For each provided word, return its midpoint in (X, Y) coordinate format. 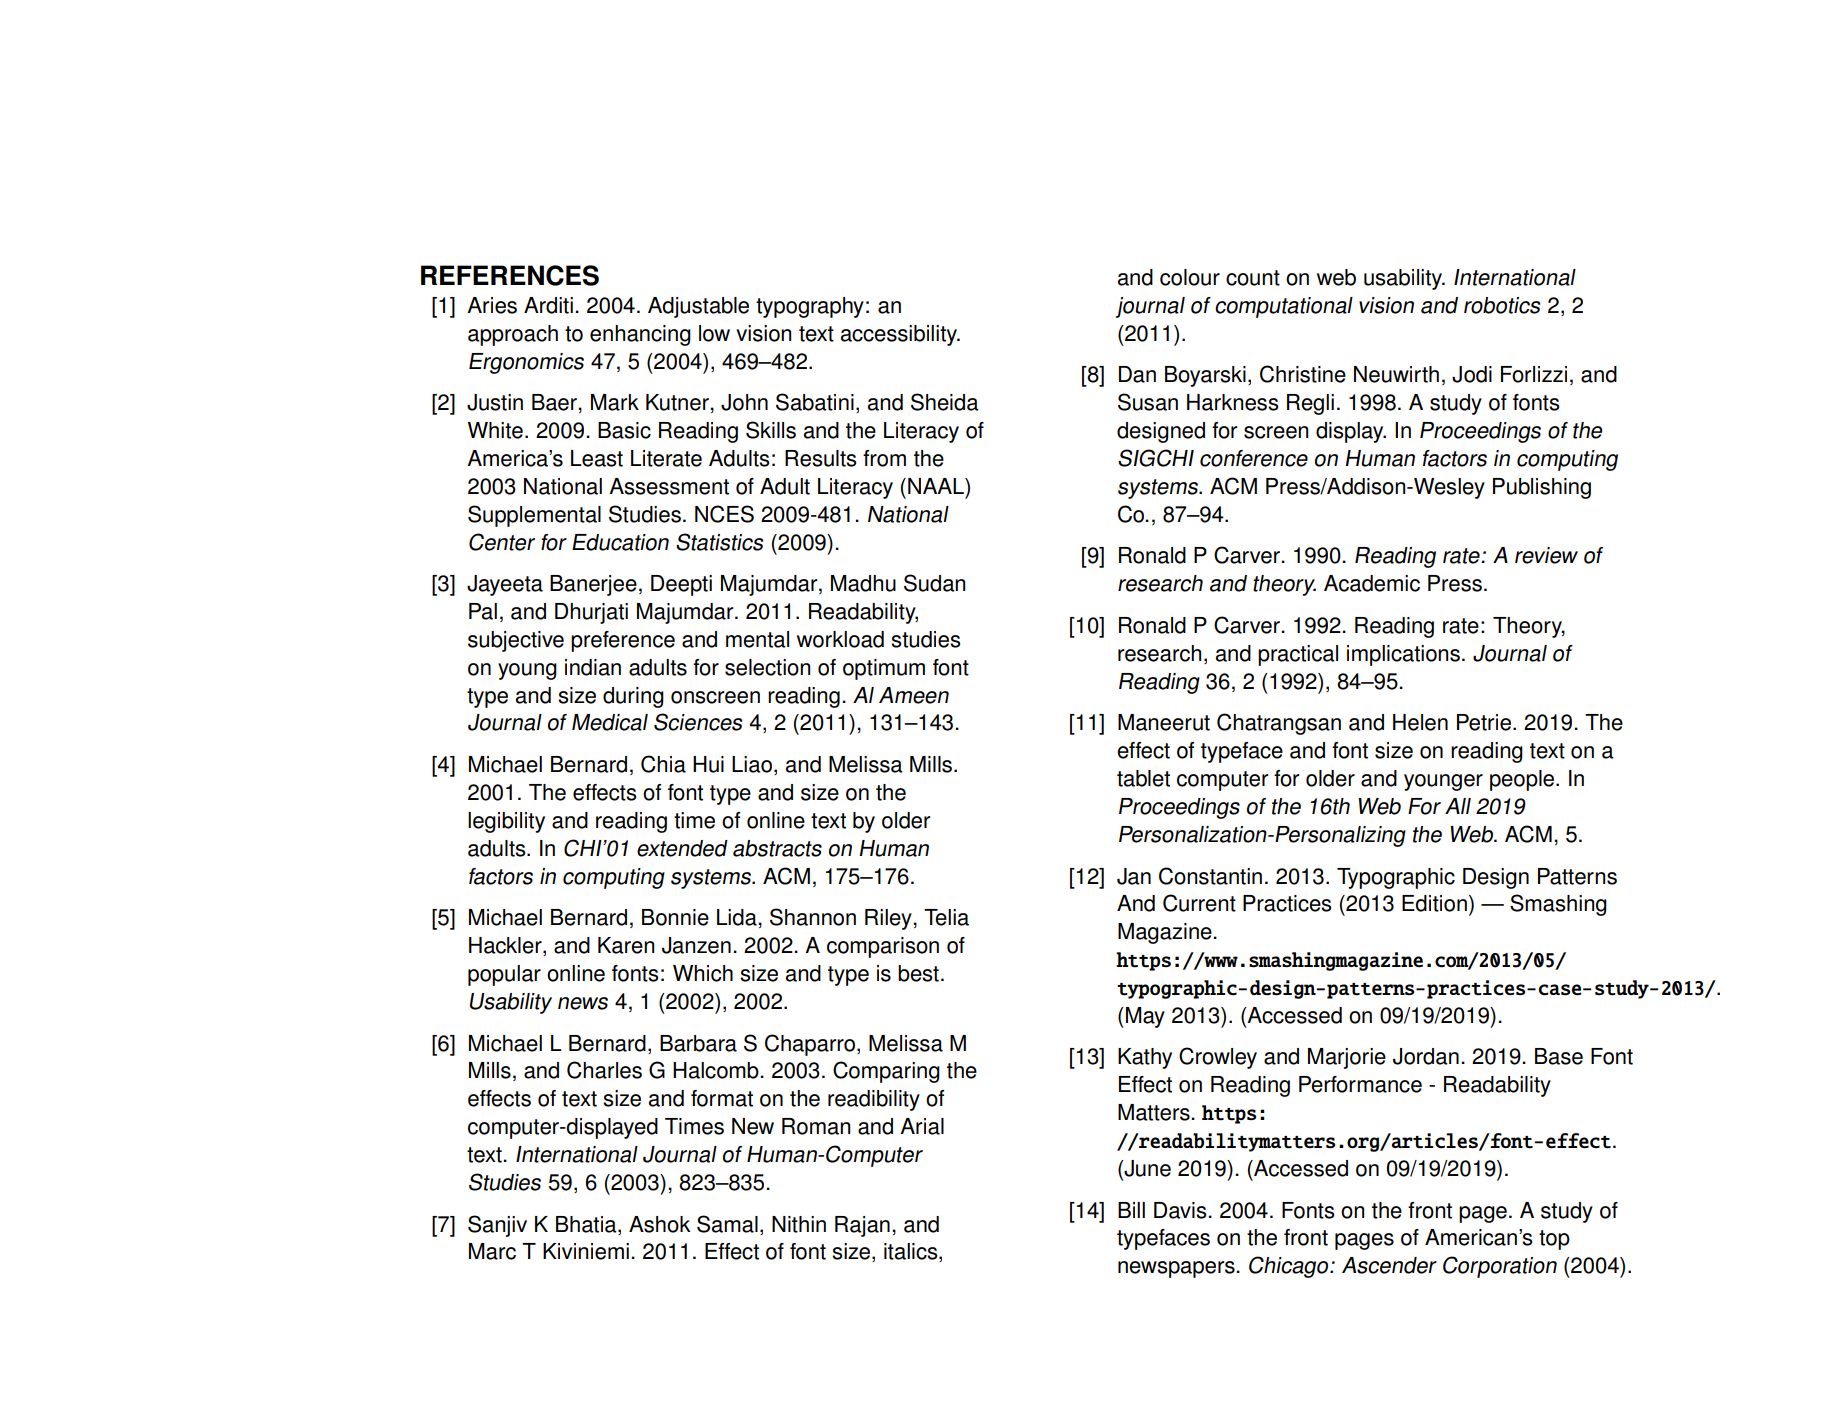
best (918, 973)
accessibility (900, 335)
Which (703, 973)
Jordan (1426, 1056)
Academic (1372, 583)
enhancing (640, 335)
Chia (663, 764)
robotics (1502, 305)
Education (620, 542)
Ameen (914, 695)
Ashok (660, 1224)
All (1458, 806)
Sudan (934, 583)
